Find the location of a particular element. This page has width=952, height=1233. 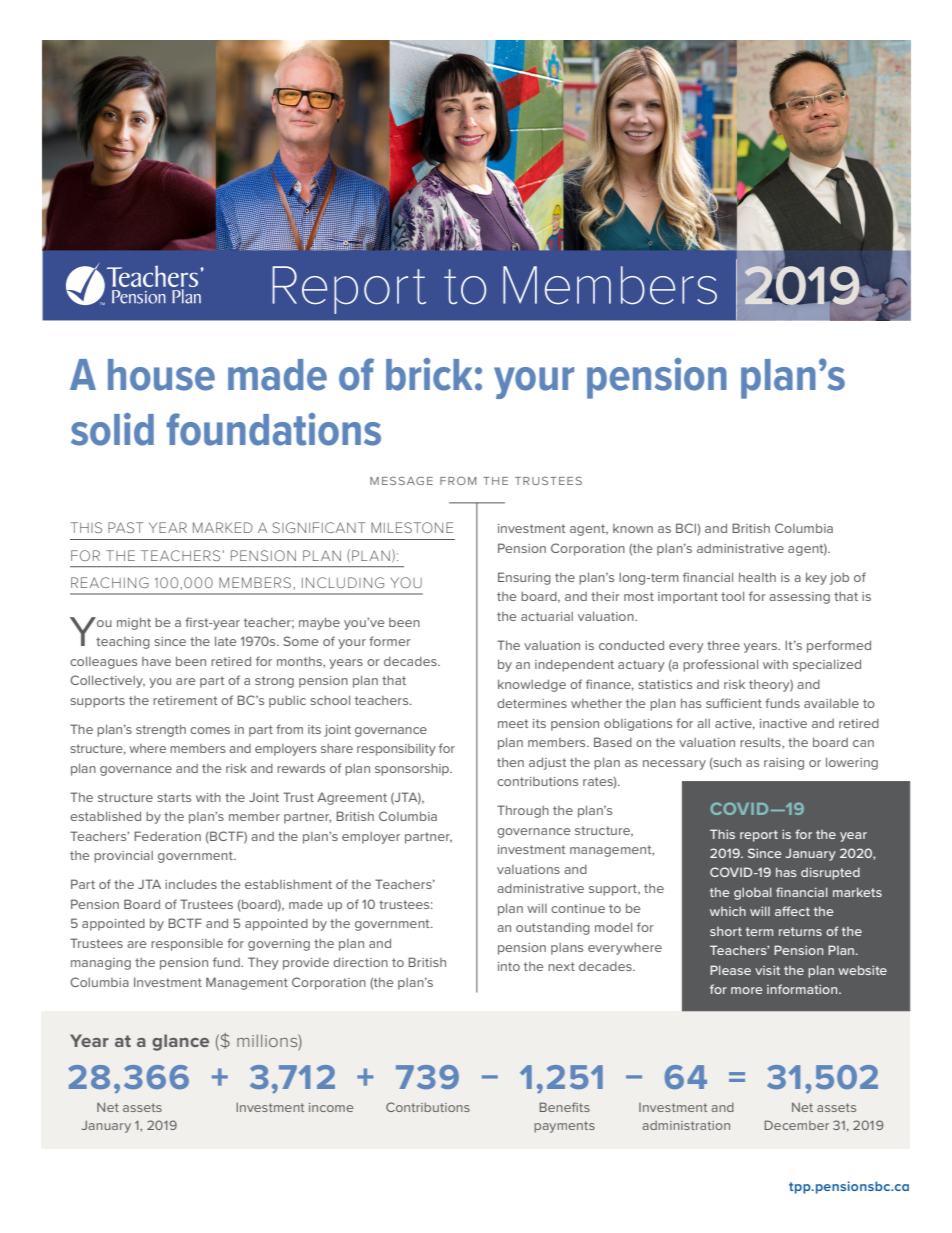

known is located at coordinates (633, 528).
